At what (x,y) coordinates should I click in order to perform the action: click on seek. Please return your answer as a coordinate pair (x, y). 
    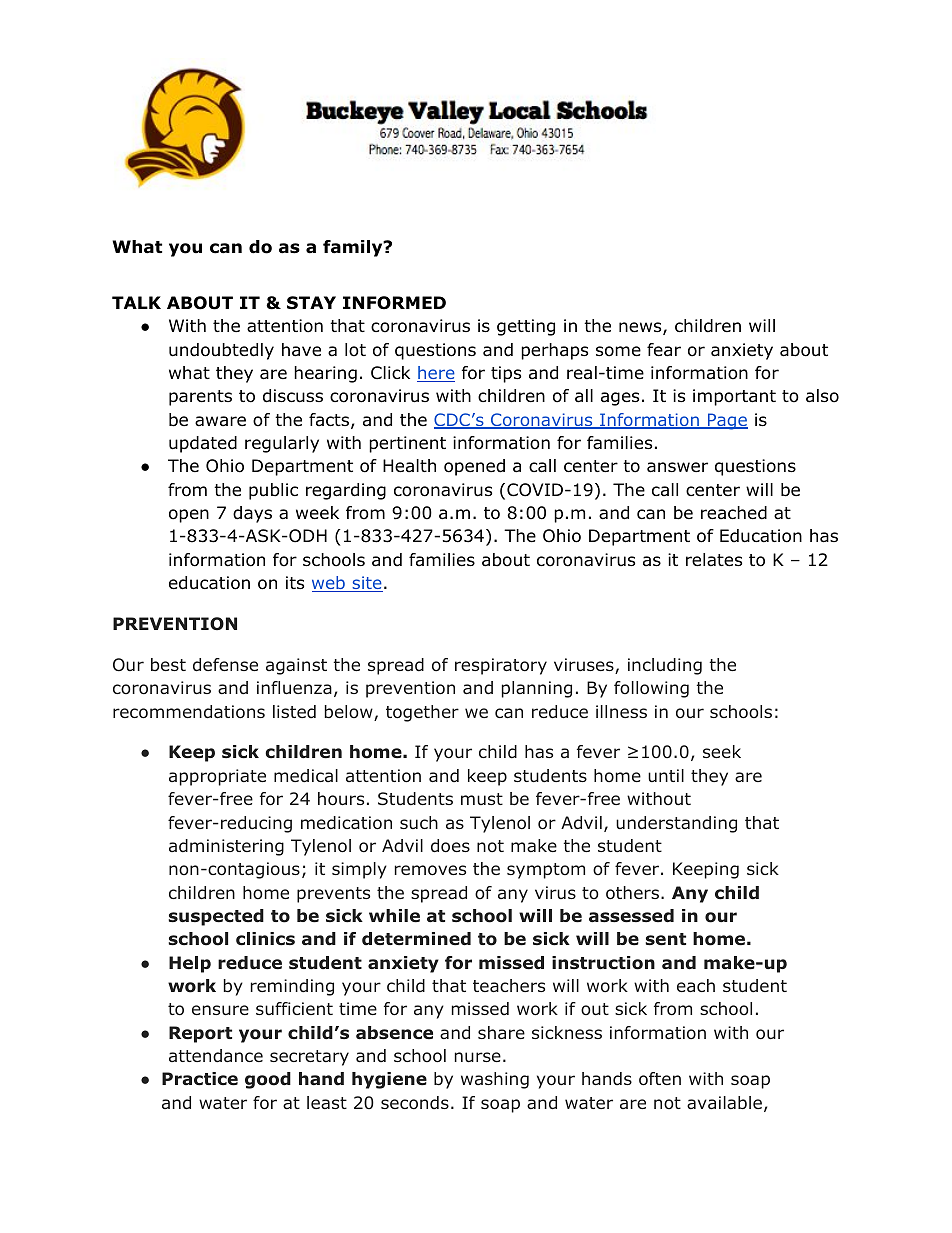
    Looking at the image, I should click on (722, 751).
